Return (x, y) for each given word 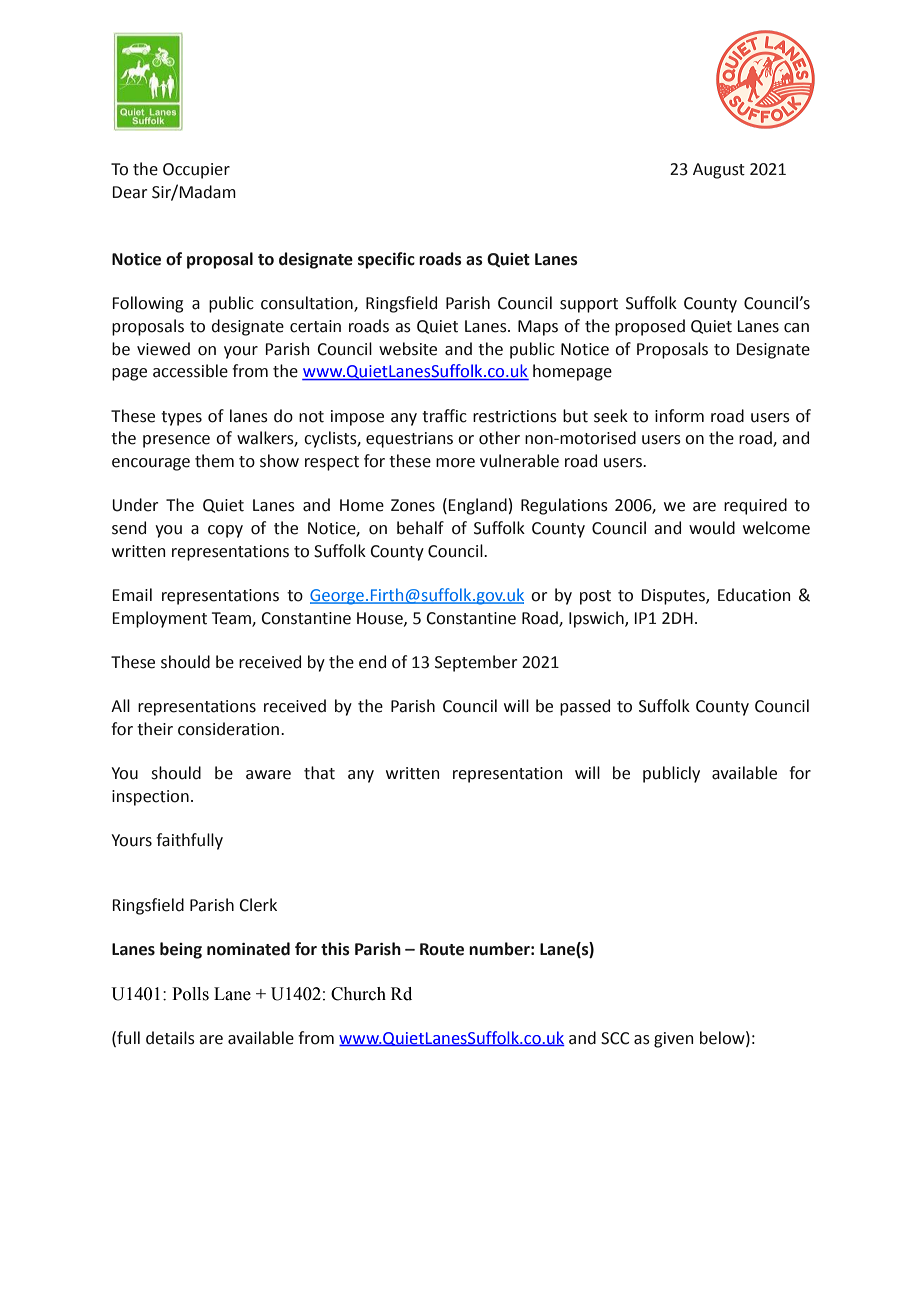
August (719, 171)
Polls (190, 994)
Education (754, 595)
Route (442, 949)
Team (232, 619)
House (381, 619)
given (673, 1040)
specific (386, 260)
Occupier (196, 171)
